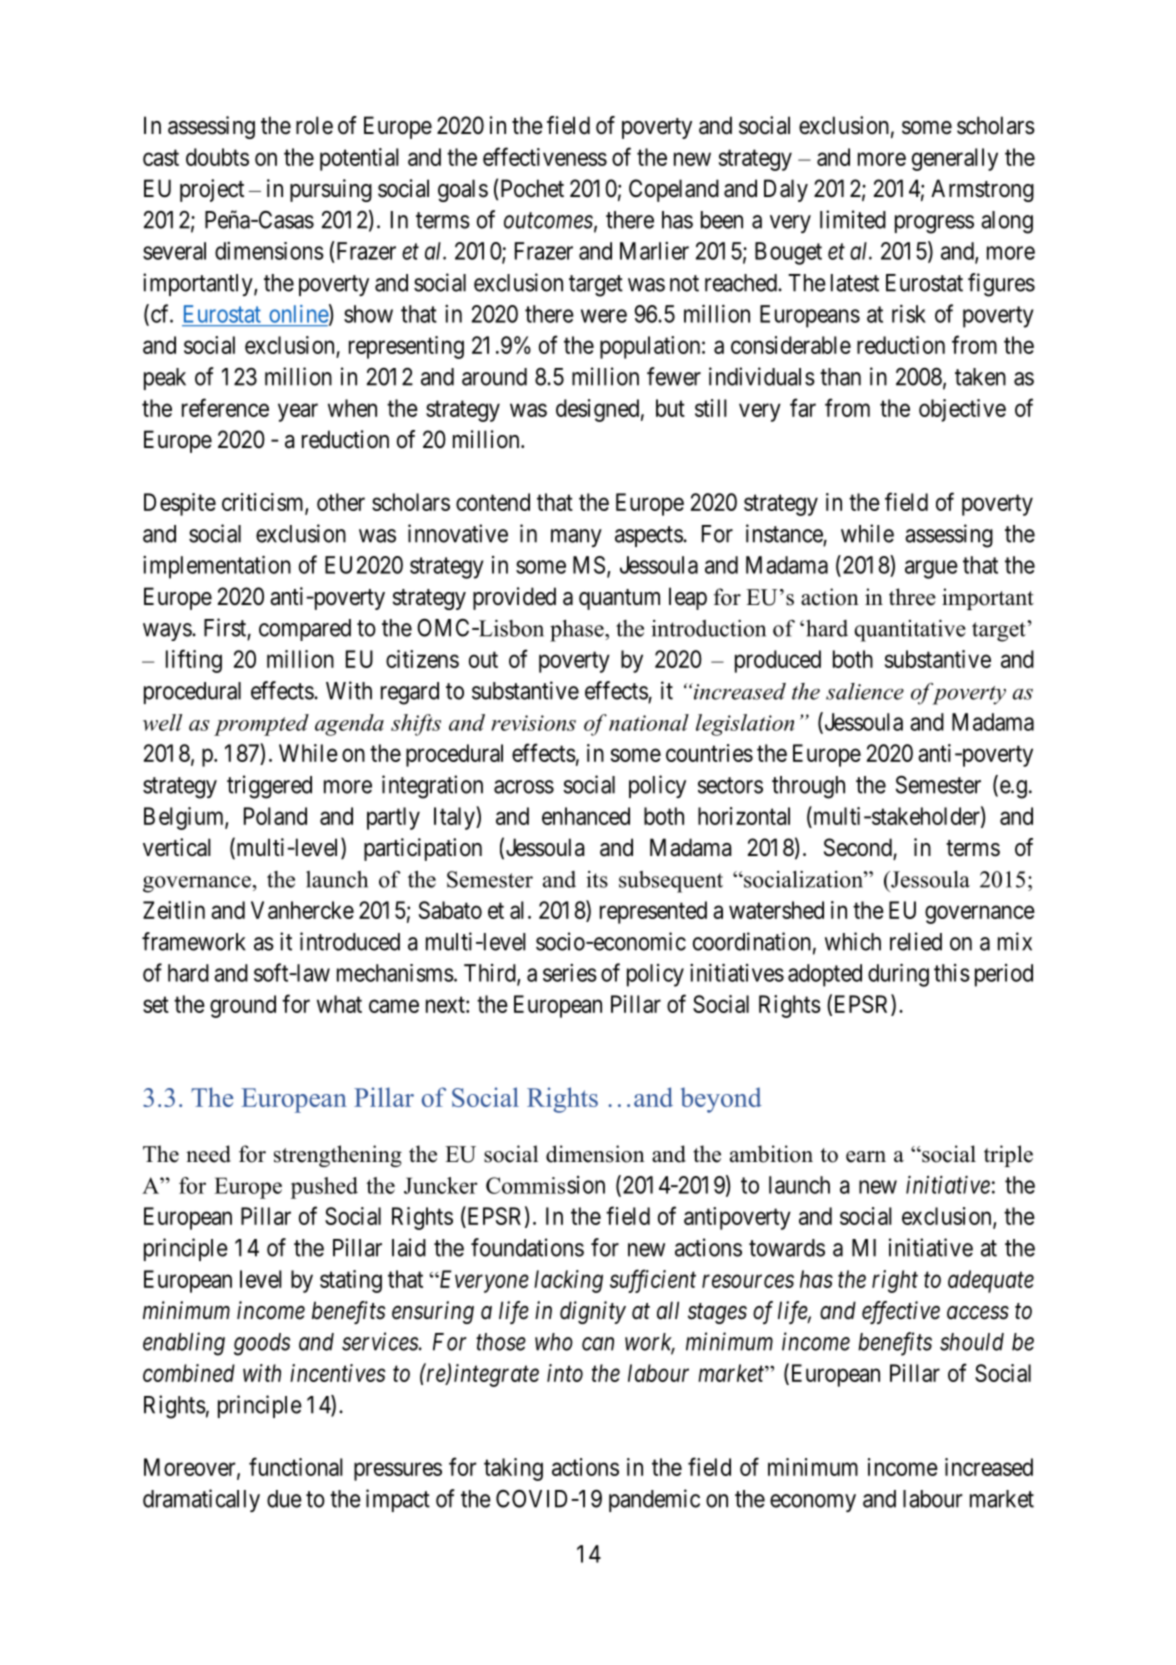  What do you see at coordinates (548, 221) in the document?
I see `outcomes` at bounding box center [548, 221].
